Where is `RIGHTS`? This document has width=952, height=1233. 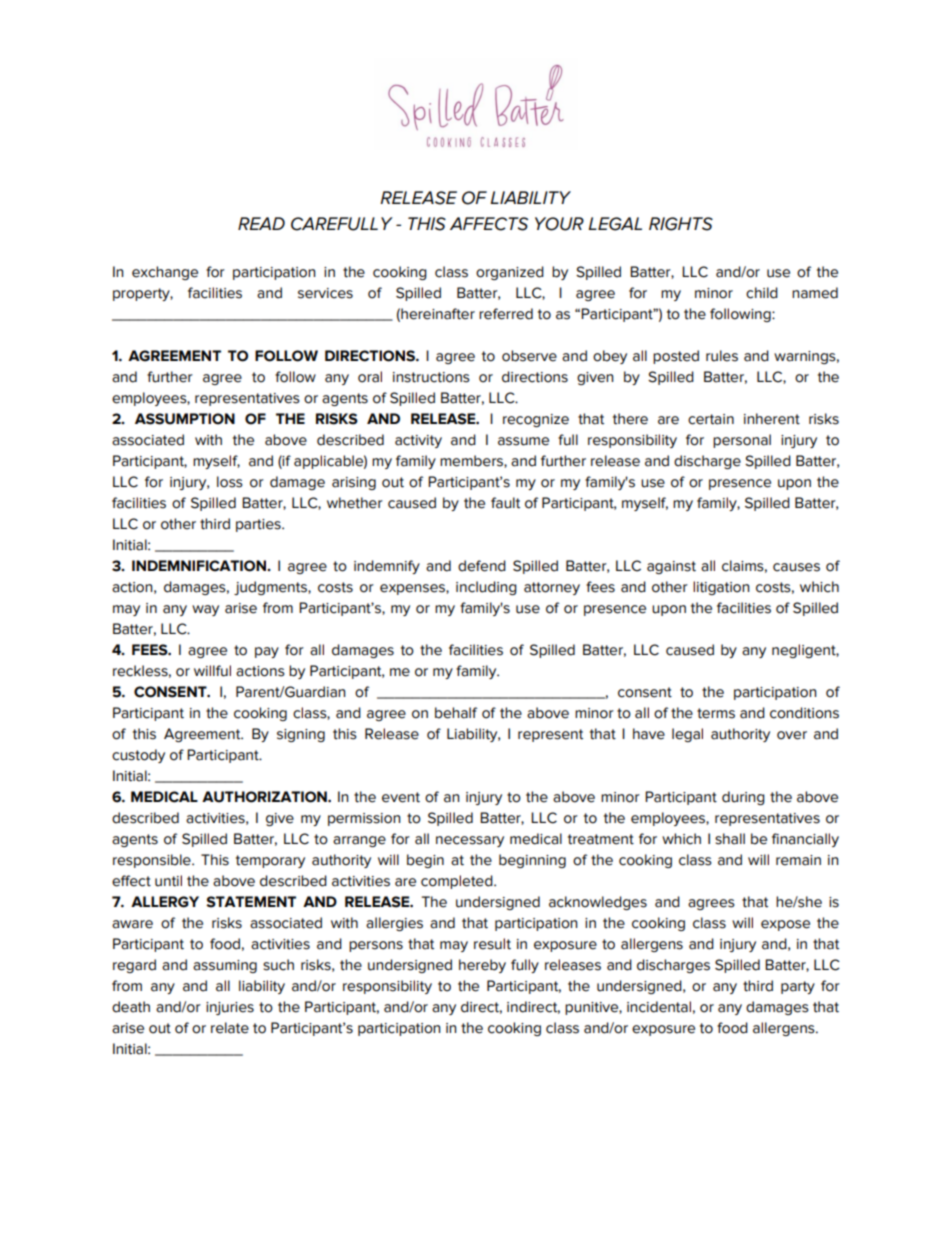
RIGHTS is located at coordinates (681, 224).
